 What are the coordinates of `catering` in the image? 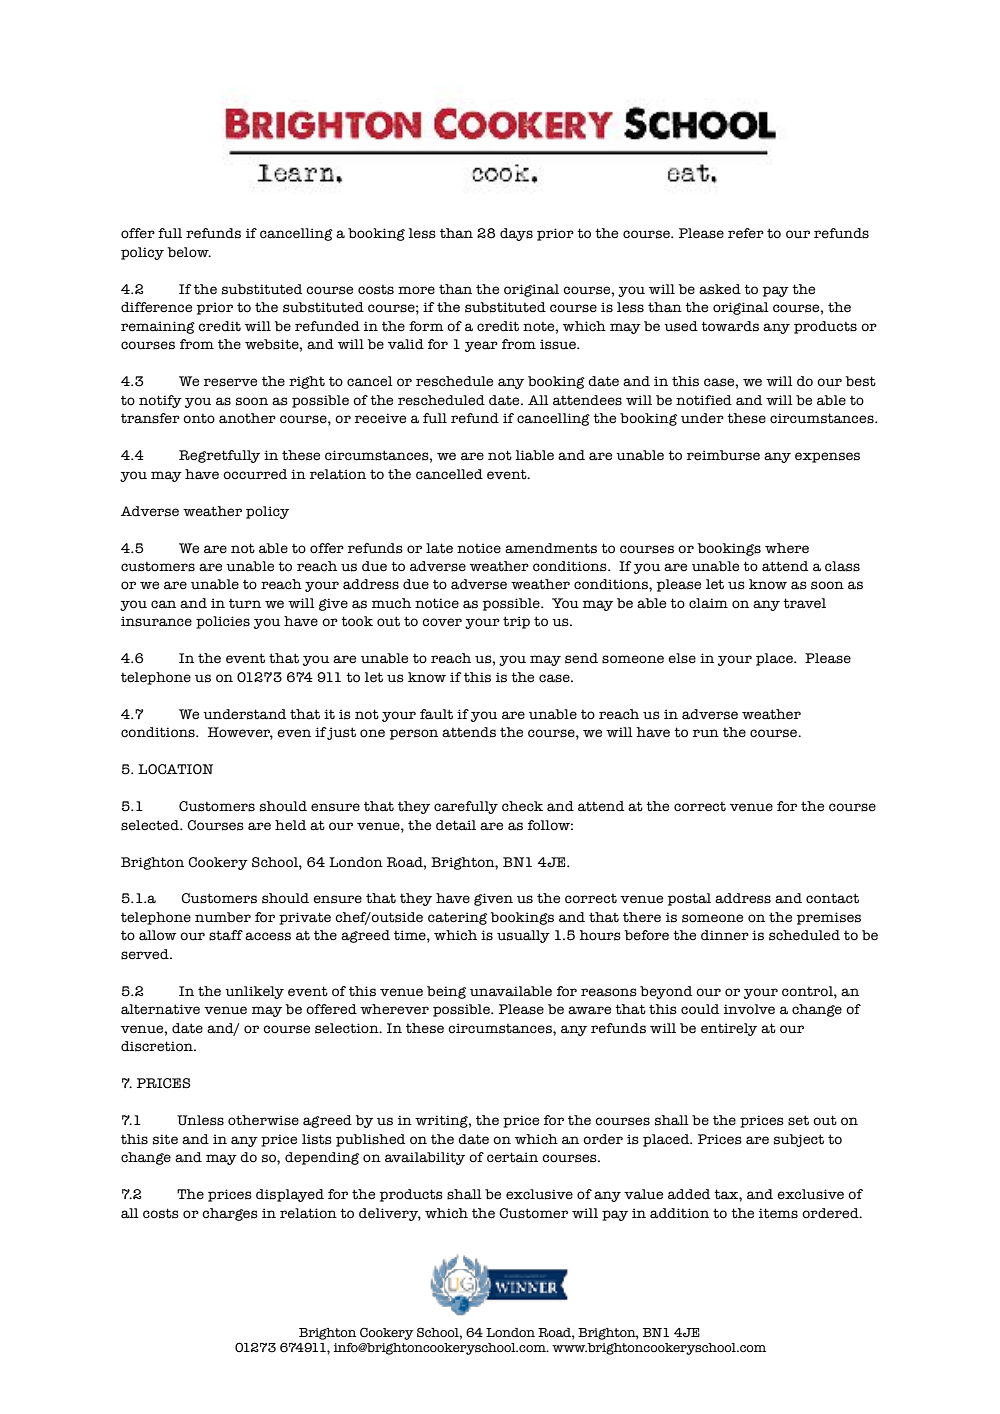 It's located at (457, 918).
